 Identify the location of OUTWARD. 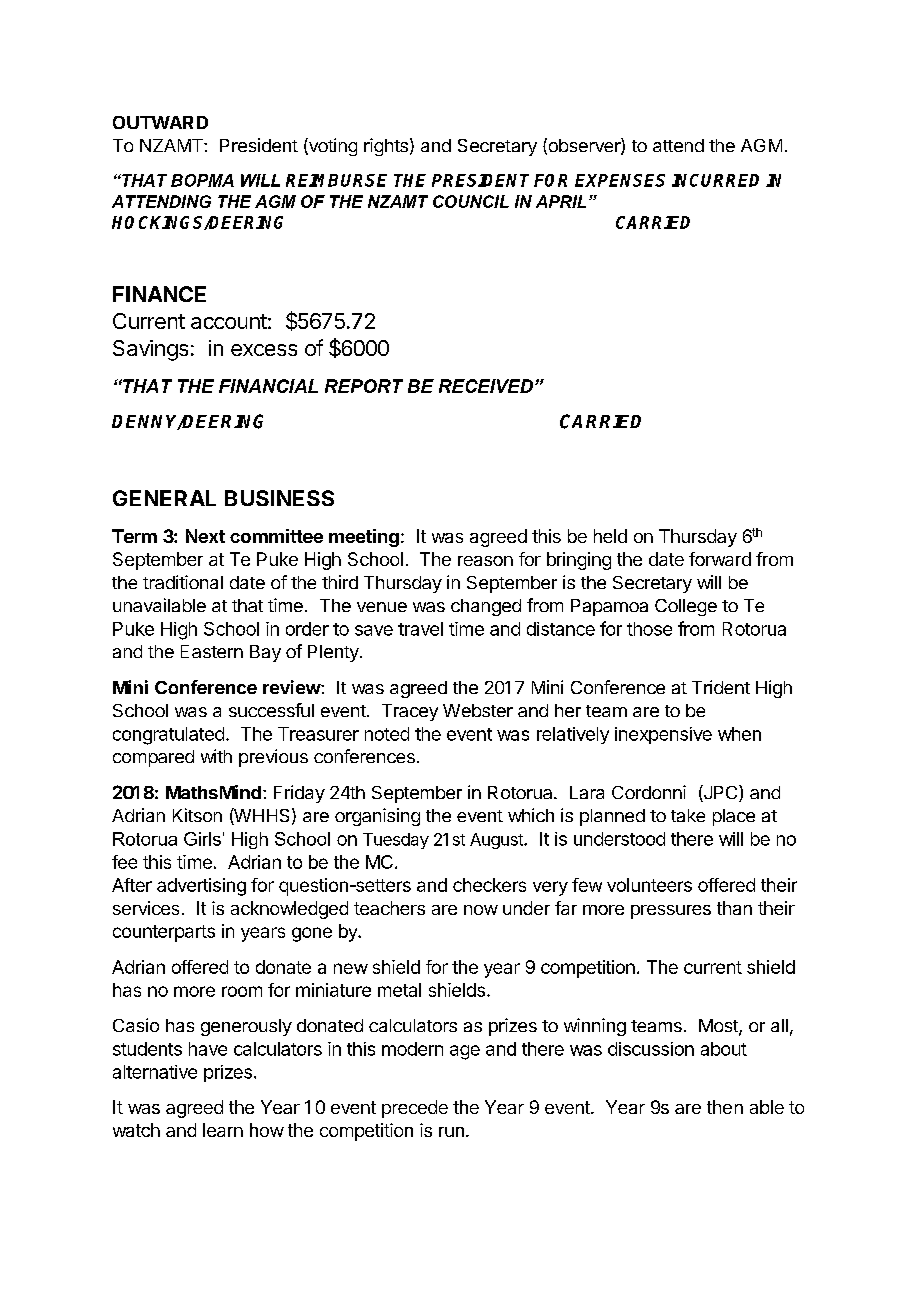
(160, 122).
